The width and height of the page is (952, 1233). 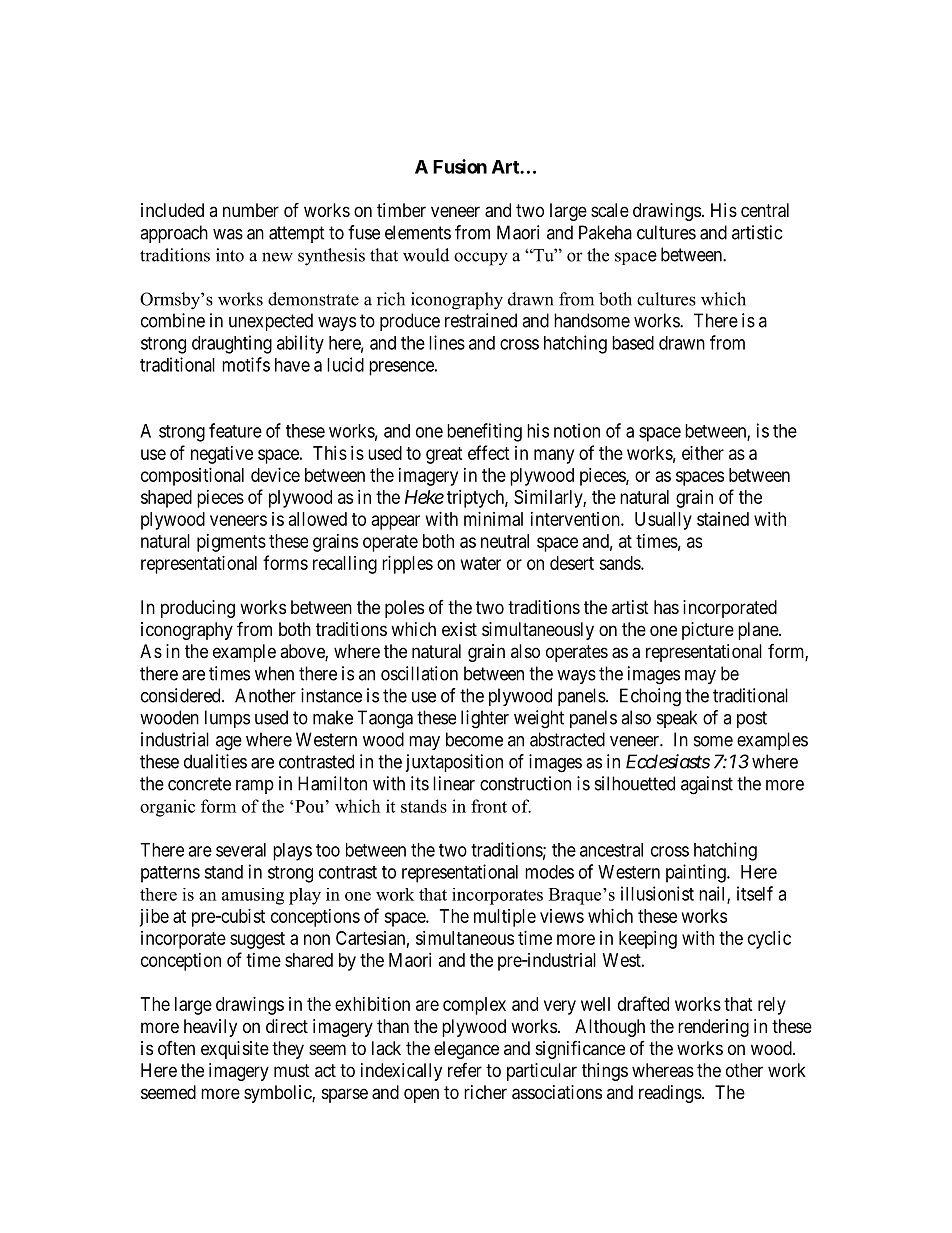 I want to click on feature, so click(x=235, y=430).
